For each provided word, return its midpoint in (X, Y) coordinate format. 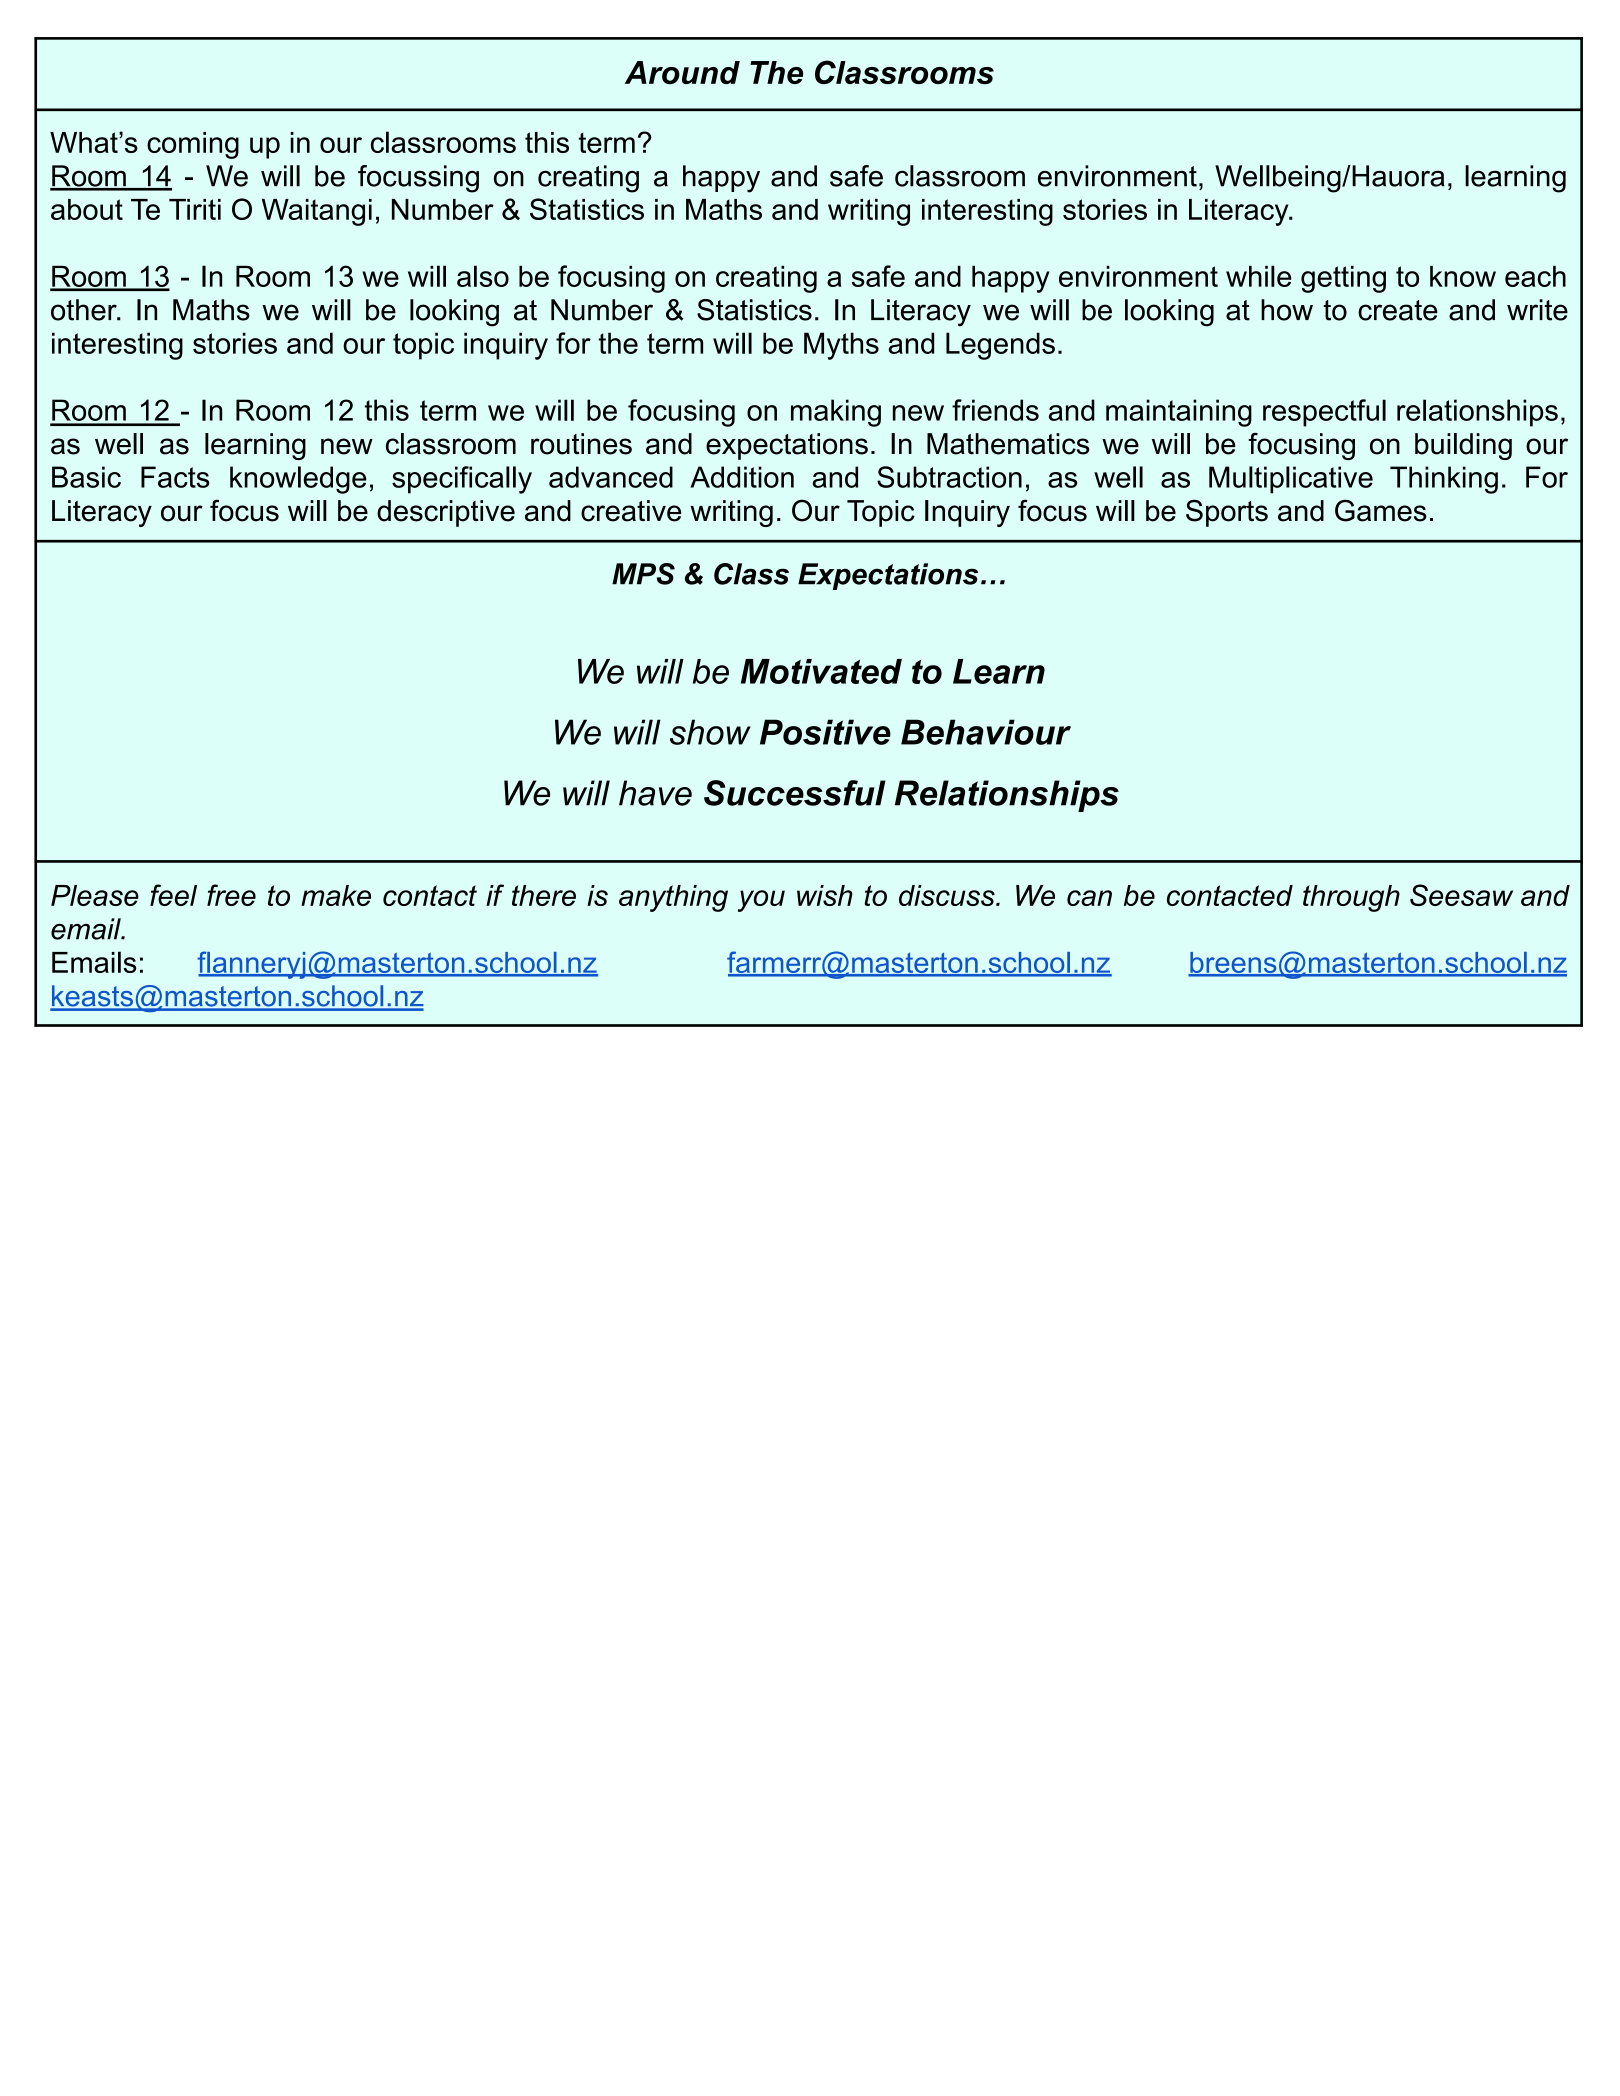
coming (193, 145)
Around (682, 72)
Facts (175, 477)
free (231, 895)
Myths (841, 346)
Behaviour (986, 732)
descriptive (446, 513)
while (1259, 276)
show (710, 732)
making (836, 413)
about (87, 209)
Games (1381, 510)
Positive (825, 732)
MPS (643, 574)
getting (1343, 279)
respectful (1324, 413)
